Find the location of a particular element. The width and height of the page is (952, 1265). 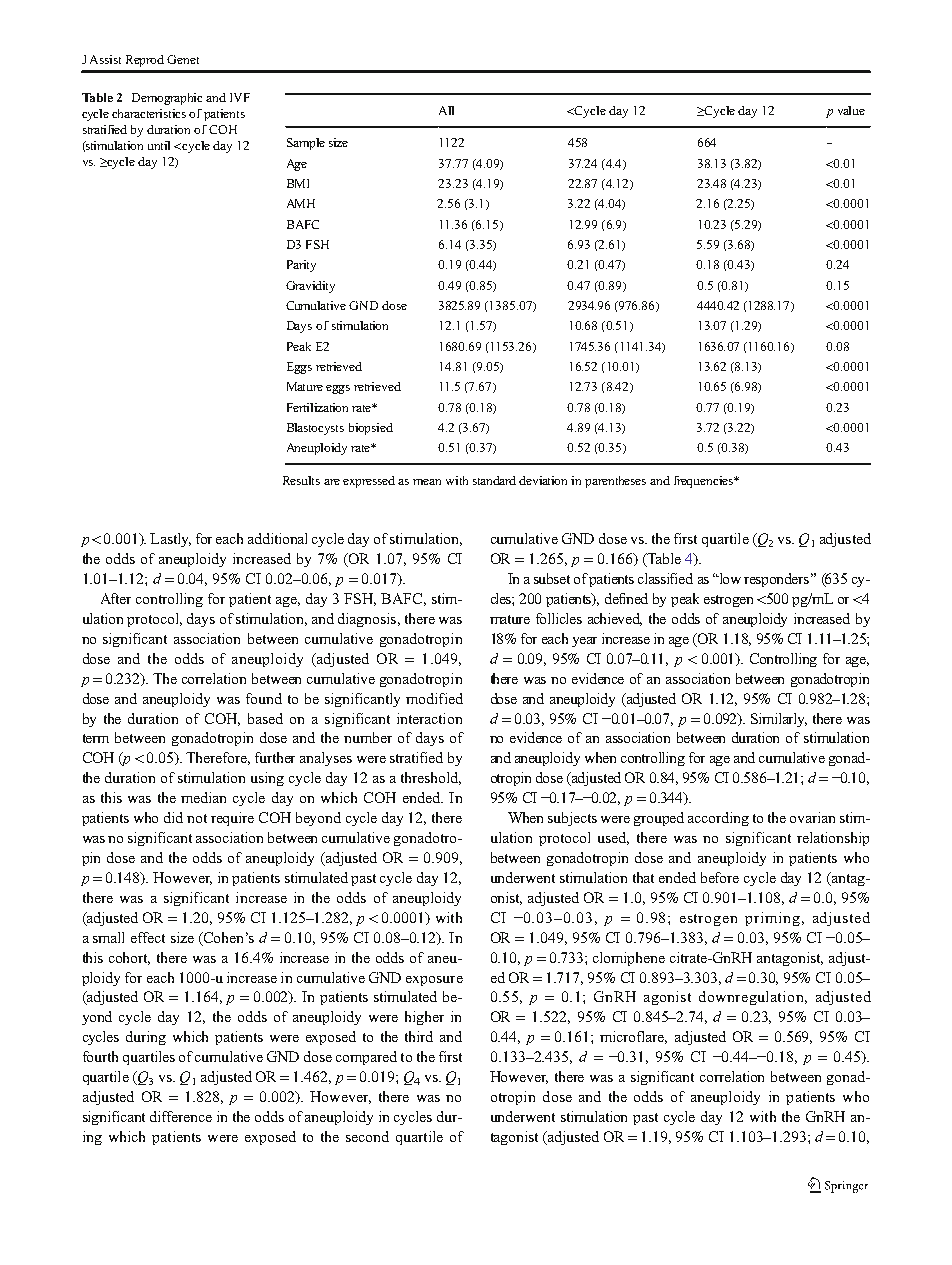

standard is located at coordinates (494, 480).
